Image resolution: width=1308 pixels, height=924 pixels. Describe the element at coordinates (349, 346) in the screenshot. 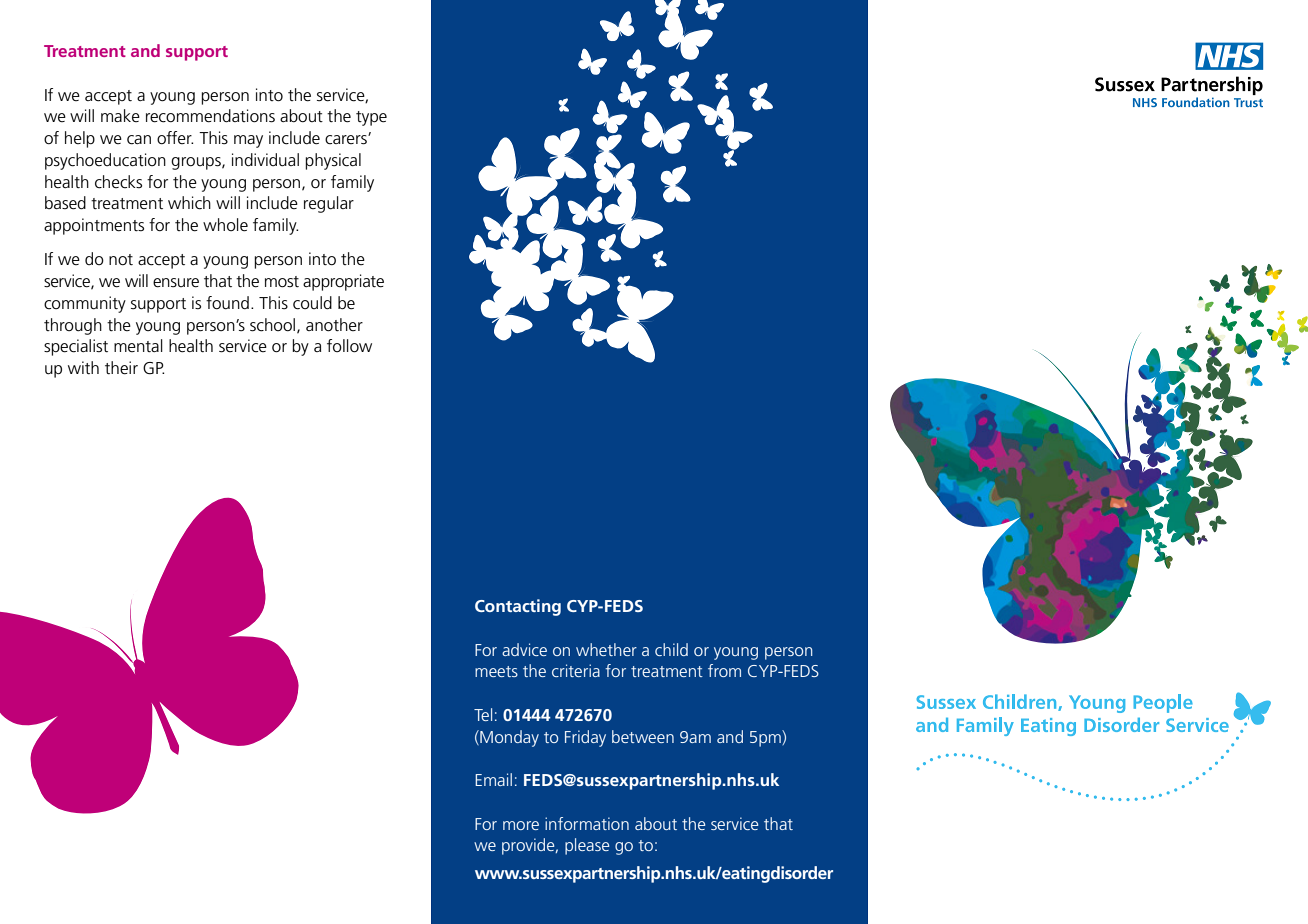

I see `follow` at that location.
